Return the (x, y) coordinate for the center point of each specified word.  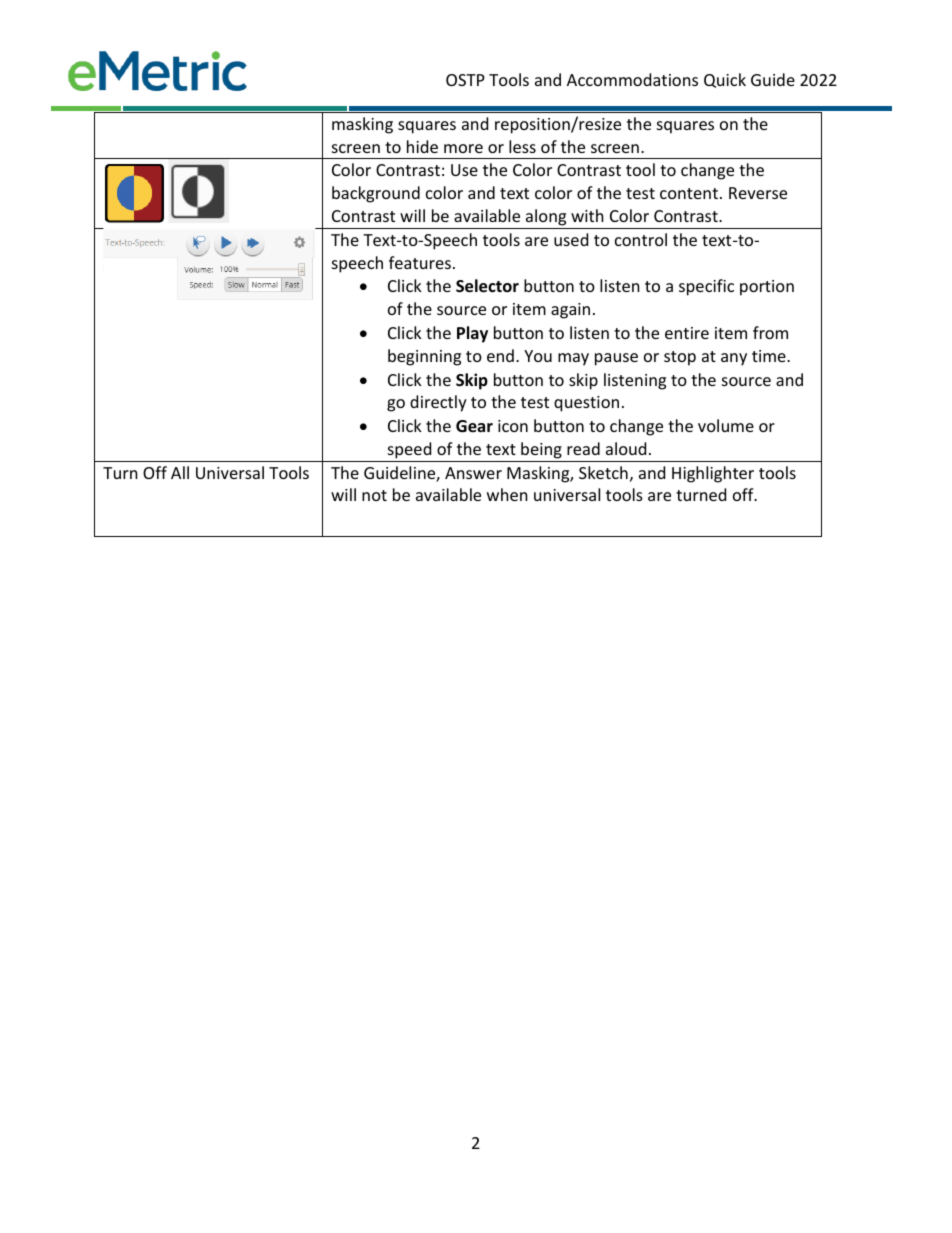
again (570, 311)
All (180, 472)
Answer (473, 473)
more (463, 148)
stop (680, 358)
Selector (487, 286)
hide (422, 146)
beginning (424, 357)
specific (706, 287)
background (376, 194)
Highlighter (713, 474)
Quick (725, 80)
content (689, 193)
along (546, 217)
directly (438, 403)
